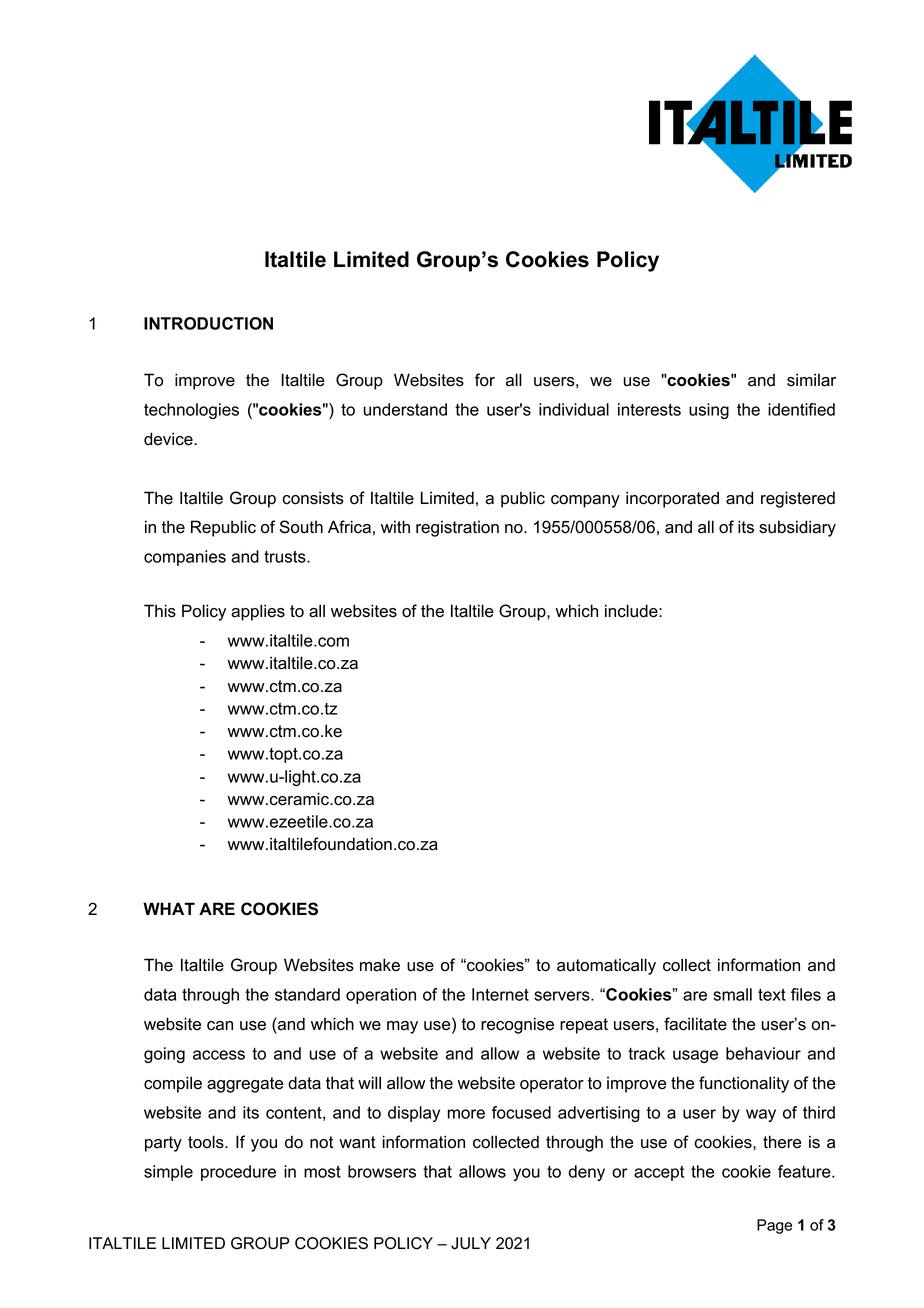 The height and width of the screenshot is (1308, 924). I want to click on Page, so click(774, 1226).
